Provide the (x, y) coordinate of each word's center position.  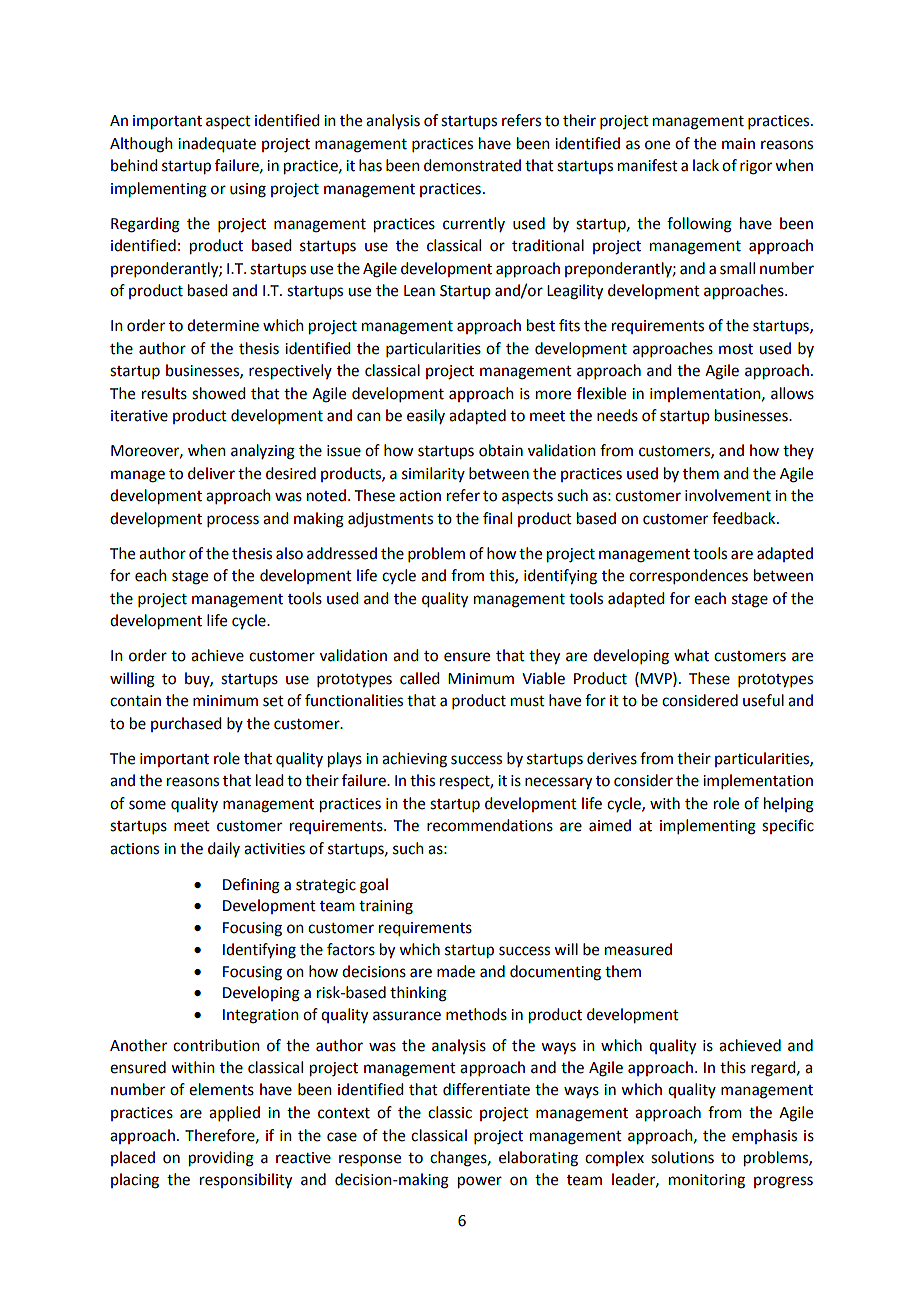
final (497, 518)
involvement (728, 495)
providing (221, 1159)
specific (788, 826)
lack (706, 165)
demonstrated (472, 165)
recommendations (490, 825)
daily (224, 849)
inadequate (217, 145)
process (233, 521)
